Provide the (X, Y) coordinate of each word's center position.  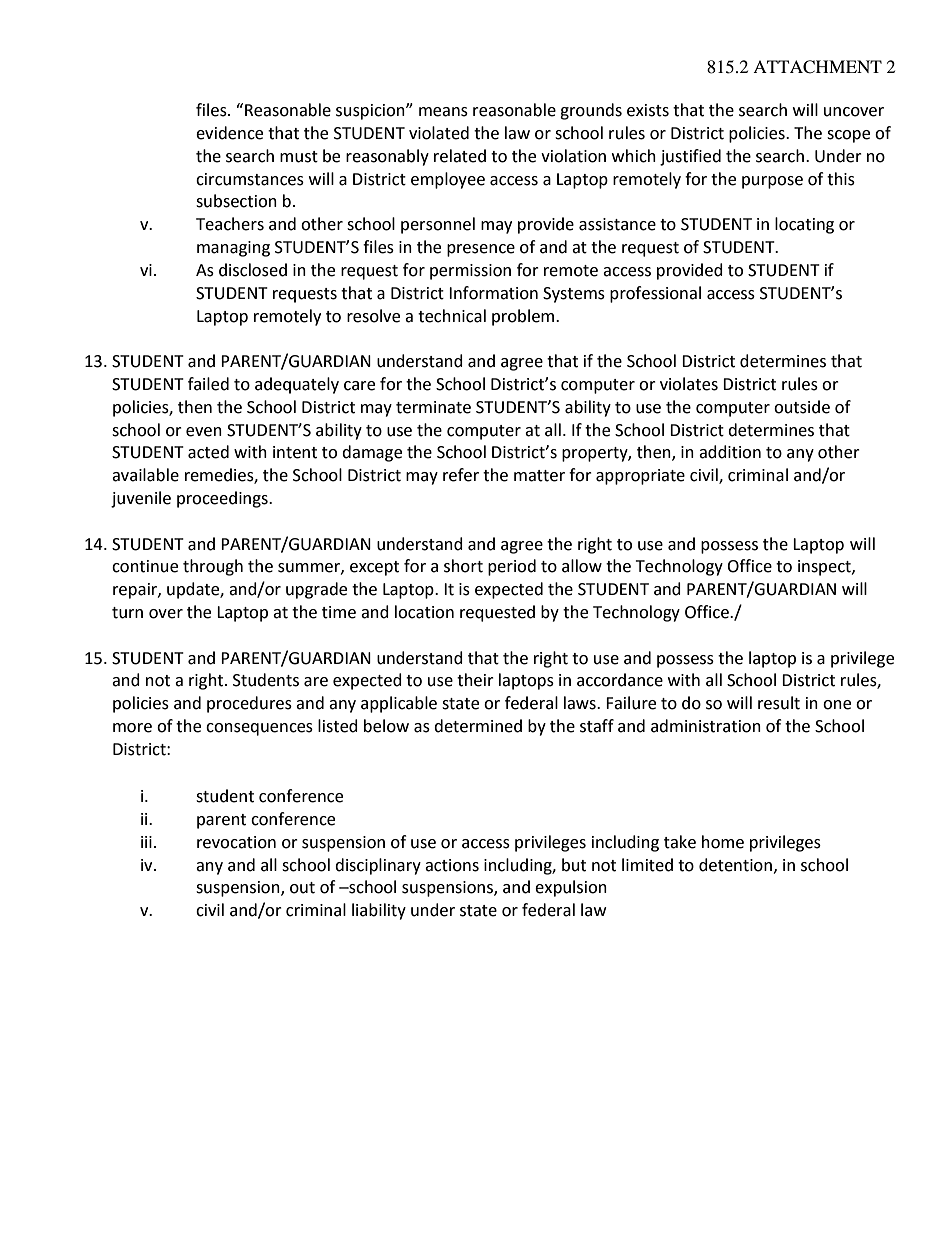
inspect (825, 568)
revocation (236, 842)
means (443, 112)
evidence (229, 133)
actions (452, 865)
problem (524, 317)
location (424, 612)
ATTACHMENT (817, 67)
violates (689, 384)
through (213, 567)
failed (208, 384)
